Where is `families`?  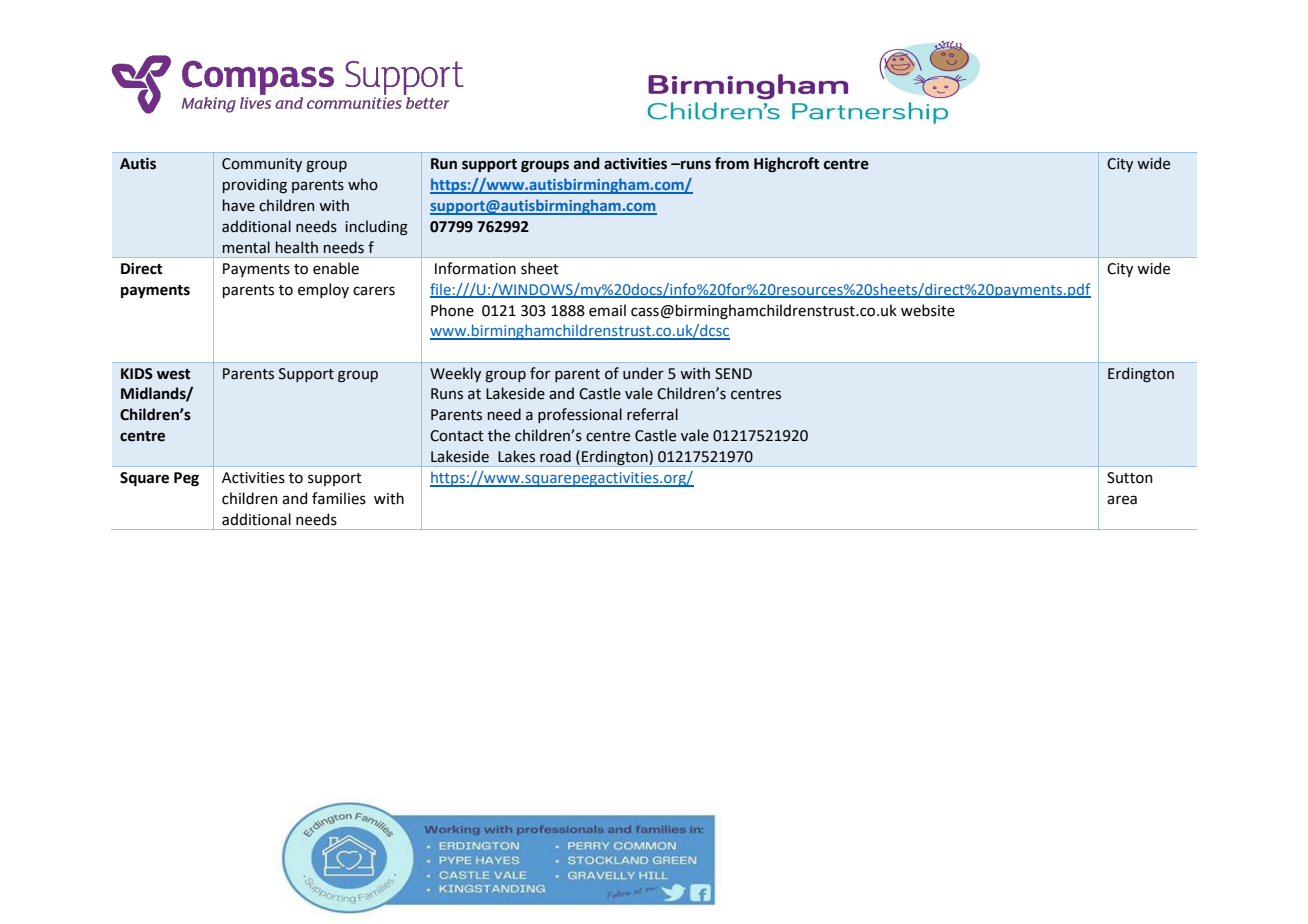 families is located at coordinates (339, 498).
